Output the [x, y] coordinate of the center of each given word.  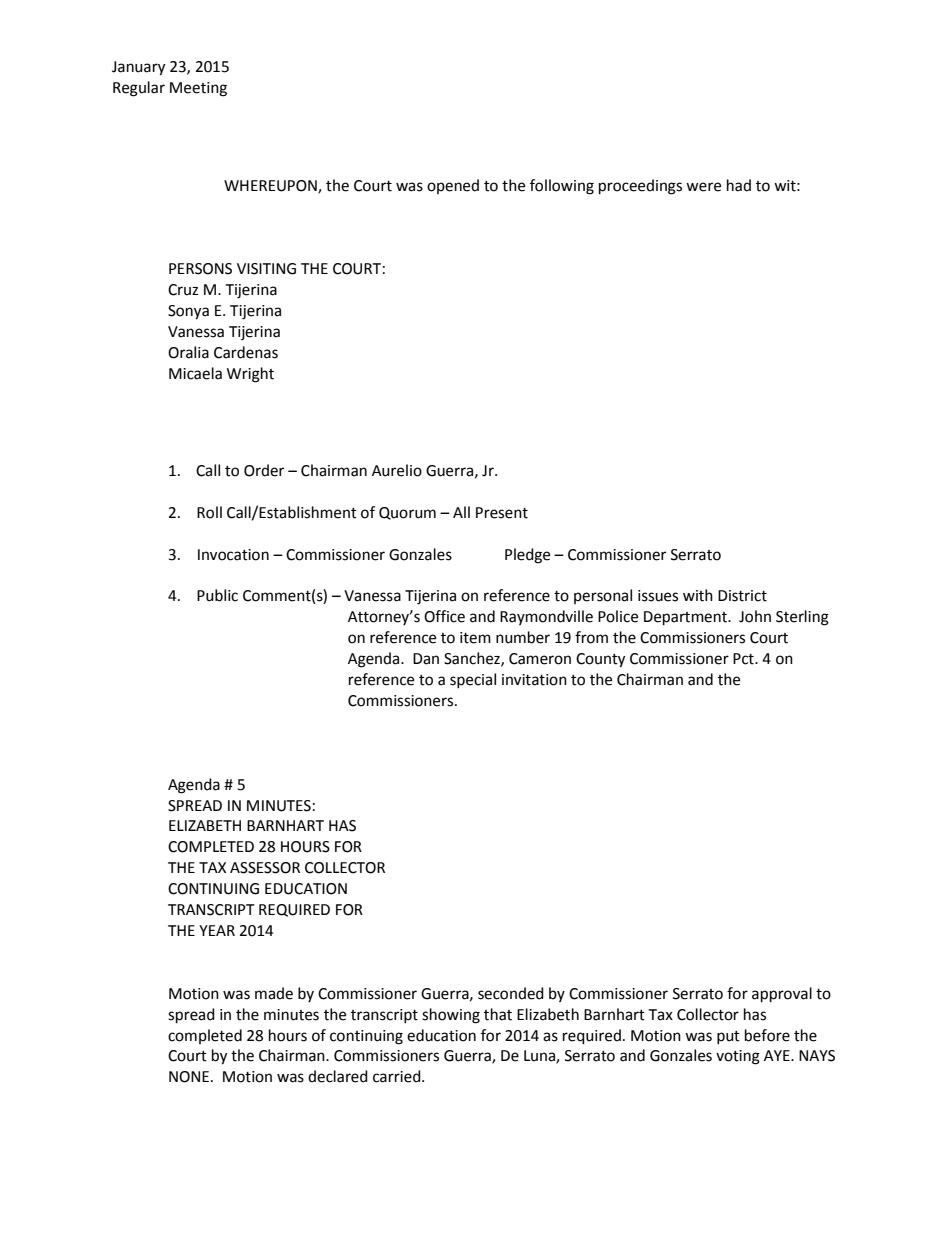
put [728, 1037]
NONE [189, 1077]
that [498, 1014]
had [739, 185]
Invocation [233, 555]
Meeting [198, 89]
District [742, 596]
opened [453, 186]
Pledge [527, 556]
